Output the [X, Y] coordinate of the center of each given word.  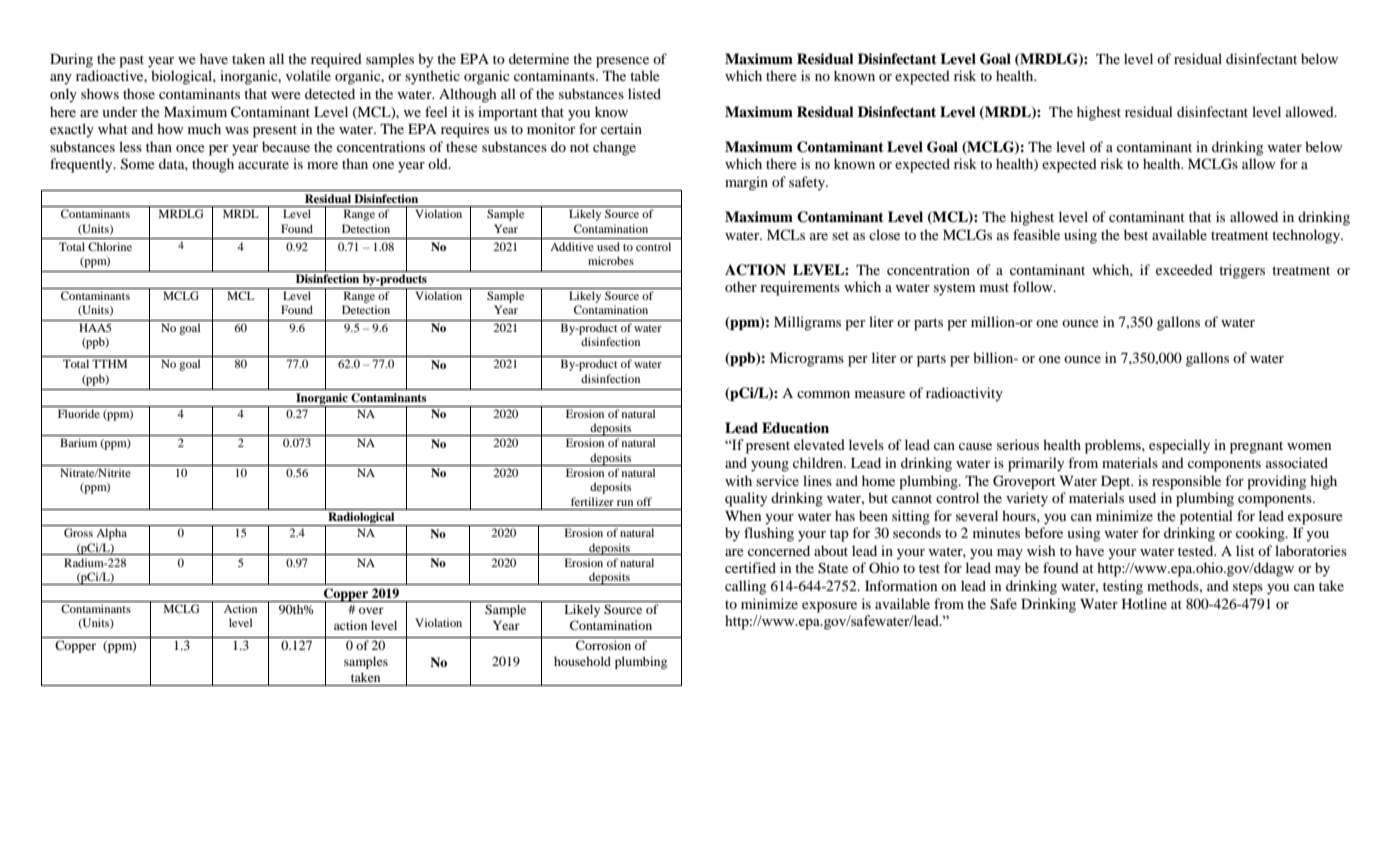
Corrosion [603, 645]
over [371, 610]
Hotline [1144, 603]
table [645, 75]
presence [622, 62]
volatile [308, 75]
